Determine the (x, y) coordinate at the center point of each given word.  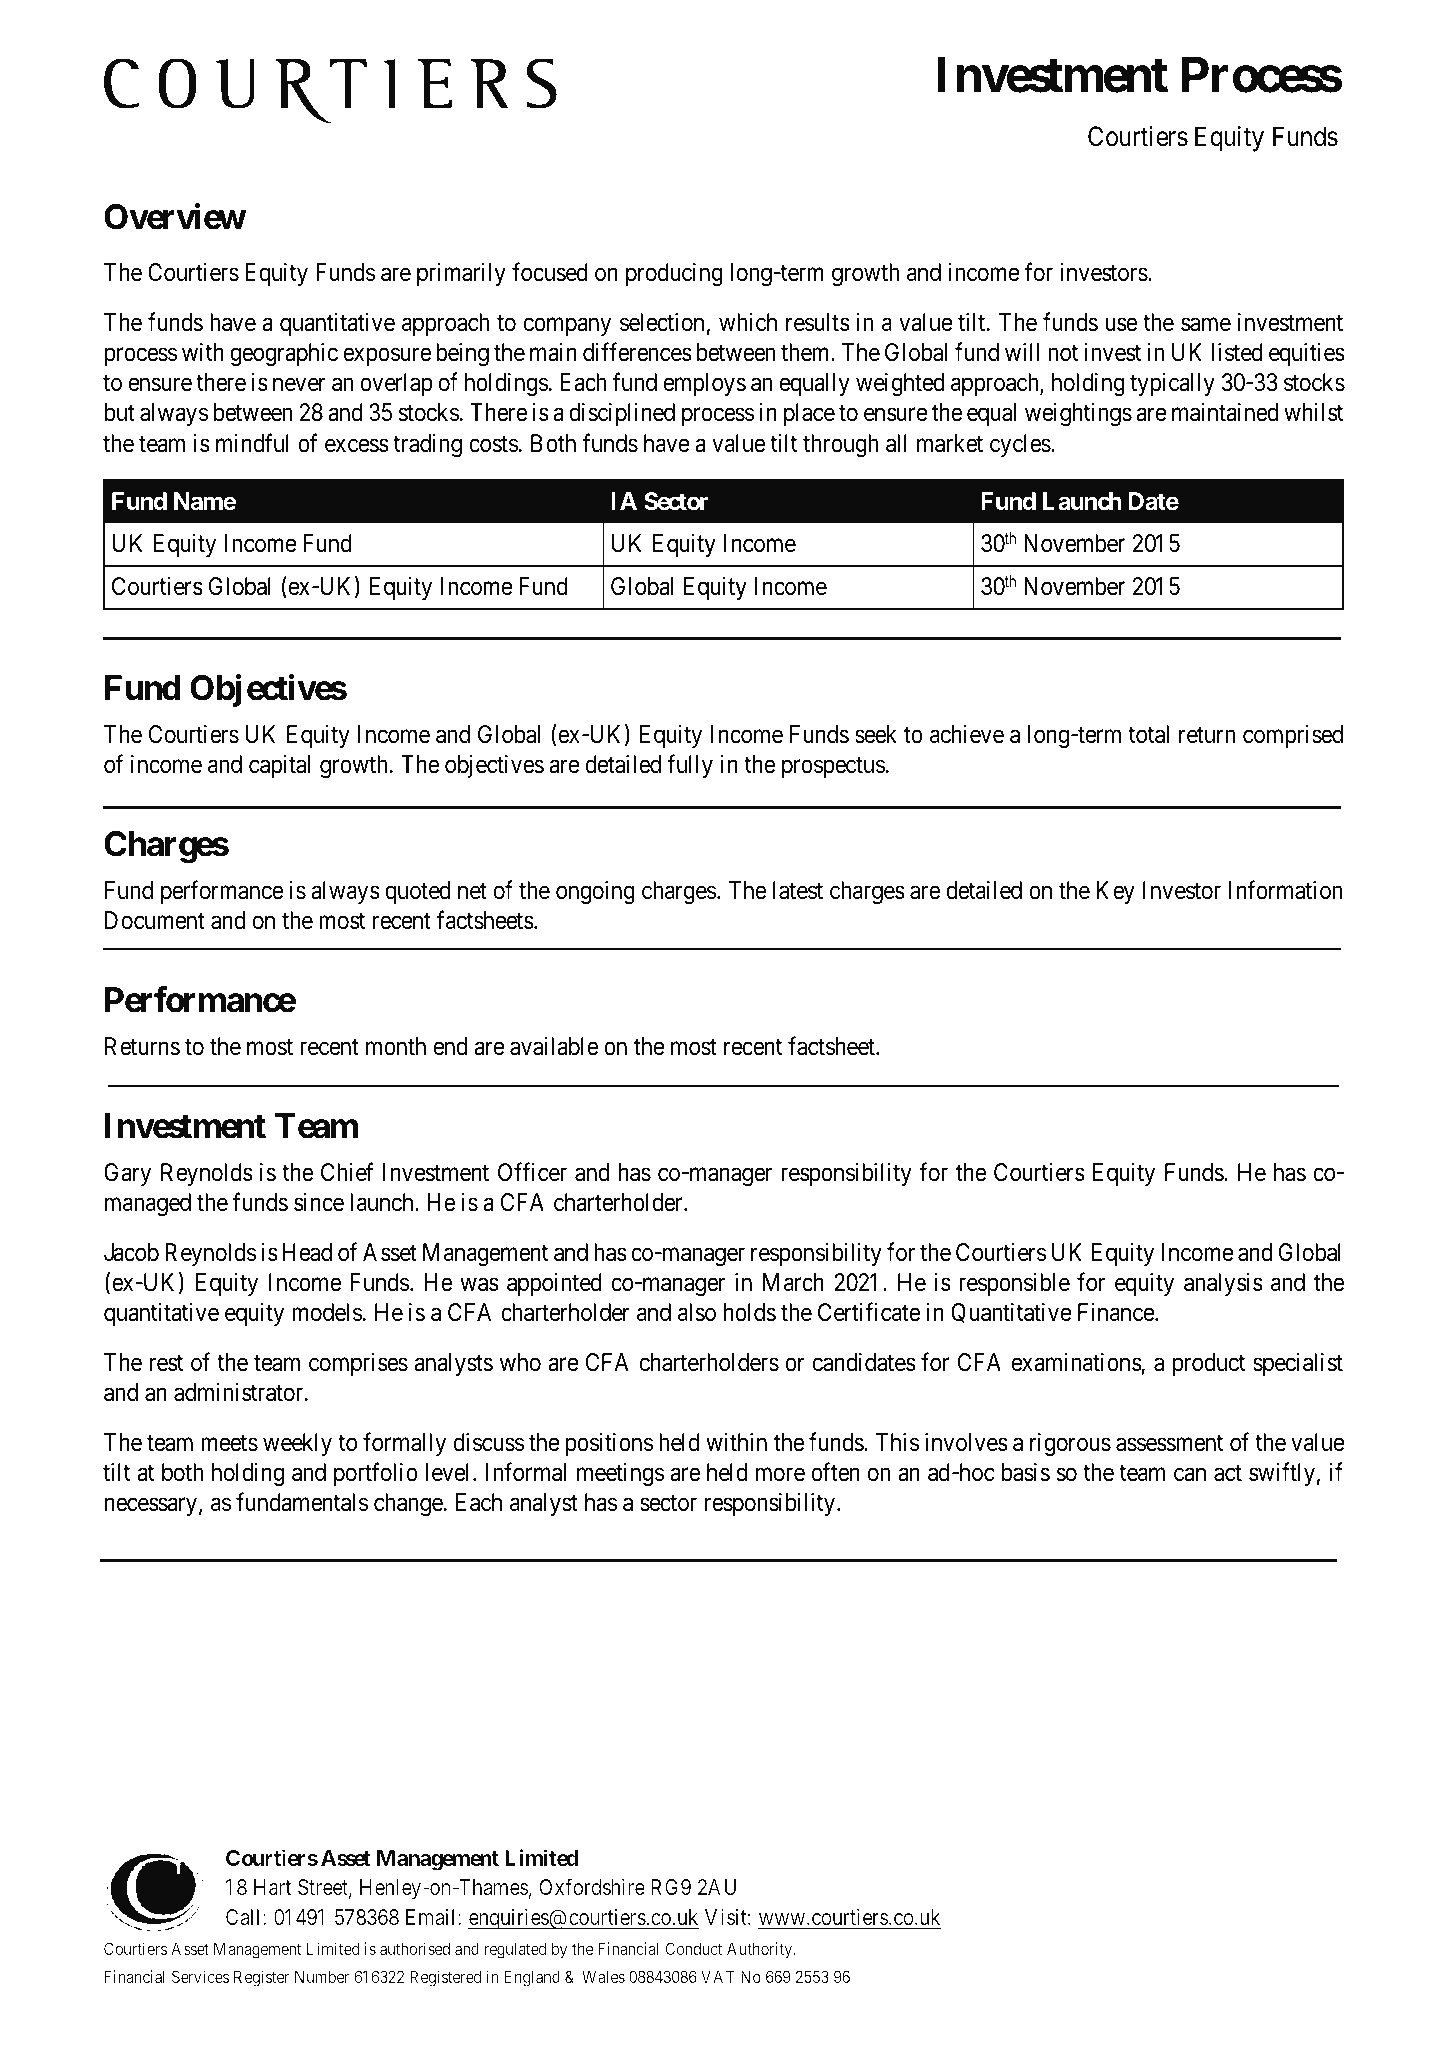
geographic (284, 355)
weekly (297, 1444)
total (1148, 734)
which (748, 322)
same (1206, 325)
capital (279, 766)
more (780, 1475)
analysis (1223, 1284)
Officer (532, 1172)
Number (322, 1976)
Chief (347, 1172)
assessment (1169, 1443)
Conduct (693, 1948)
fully (690, 766)
